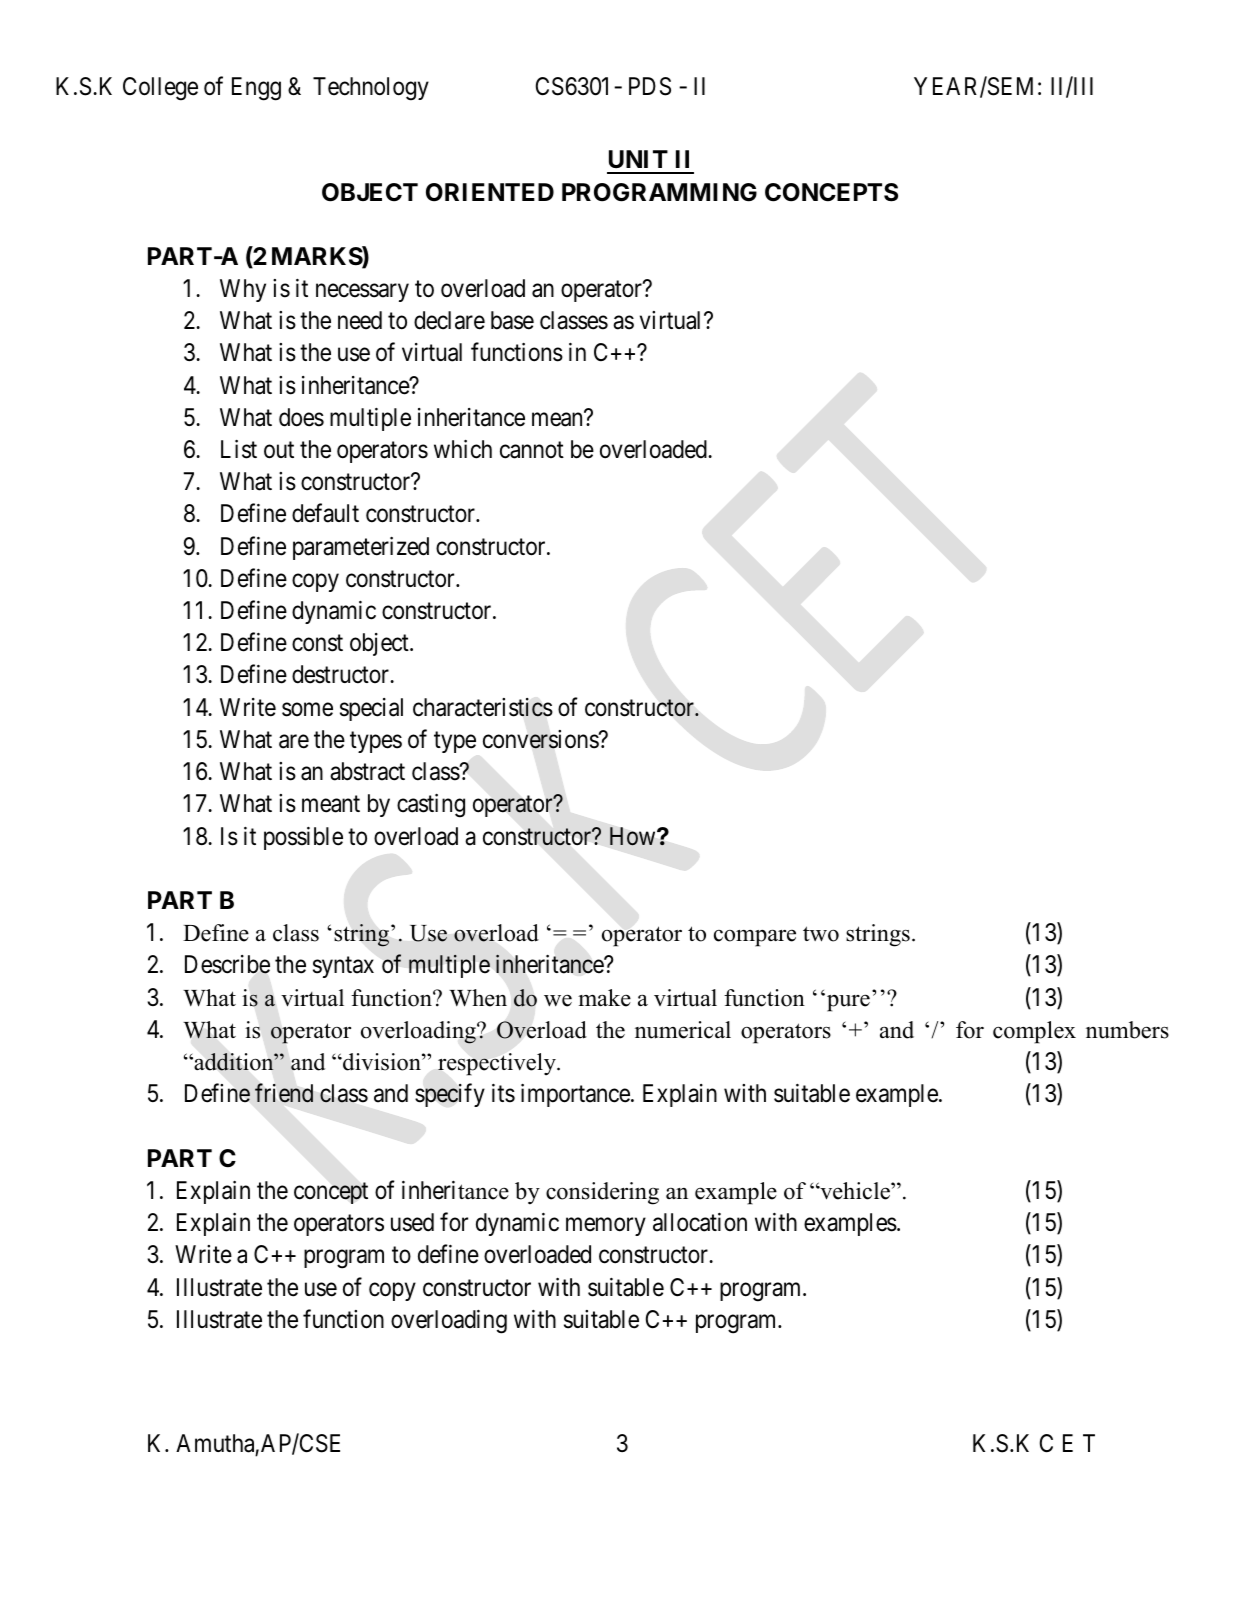 This screenshot has width=1243, height=1608. Describe the element at coordinates (483, 707) in the screenshot. I see `characteristics` at that location.
